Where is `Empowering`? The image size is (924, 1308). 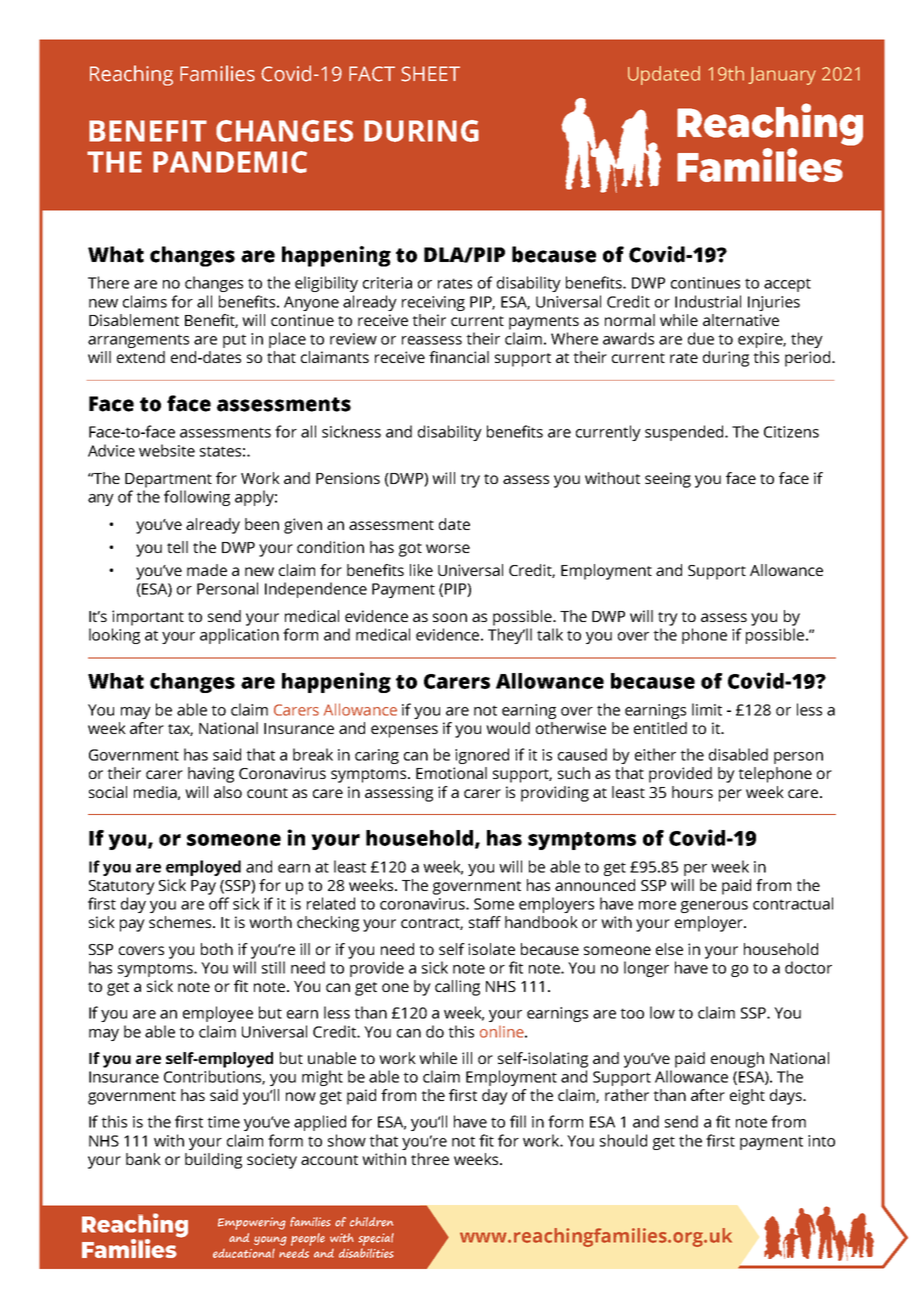 Empowering is located at coordinates (252, 1223).
